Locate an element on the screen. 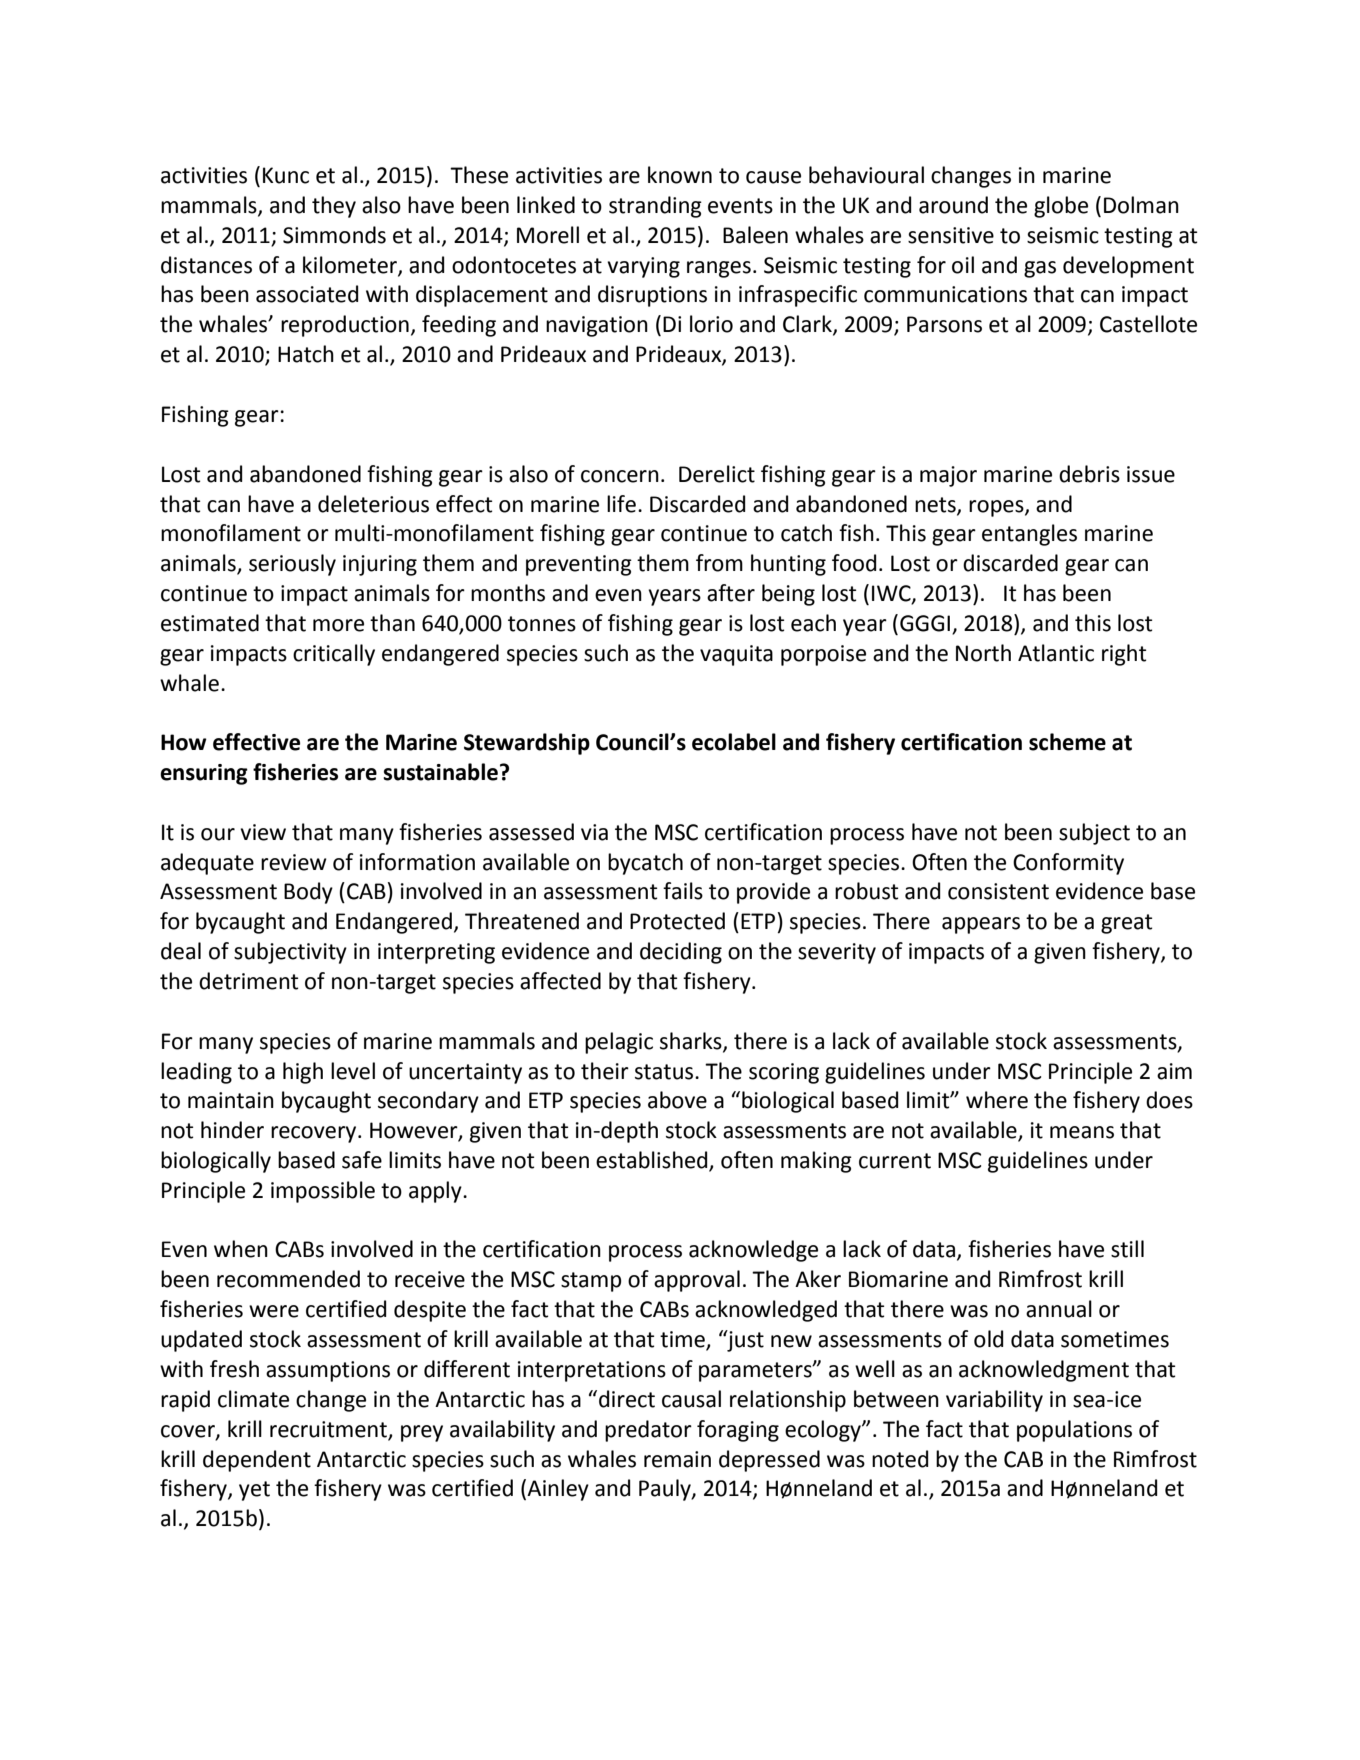  impossible is located at coordinates (323, 1192).
